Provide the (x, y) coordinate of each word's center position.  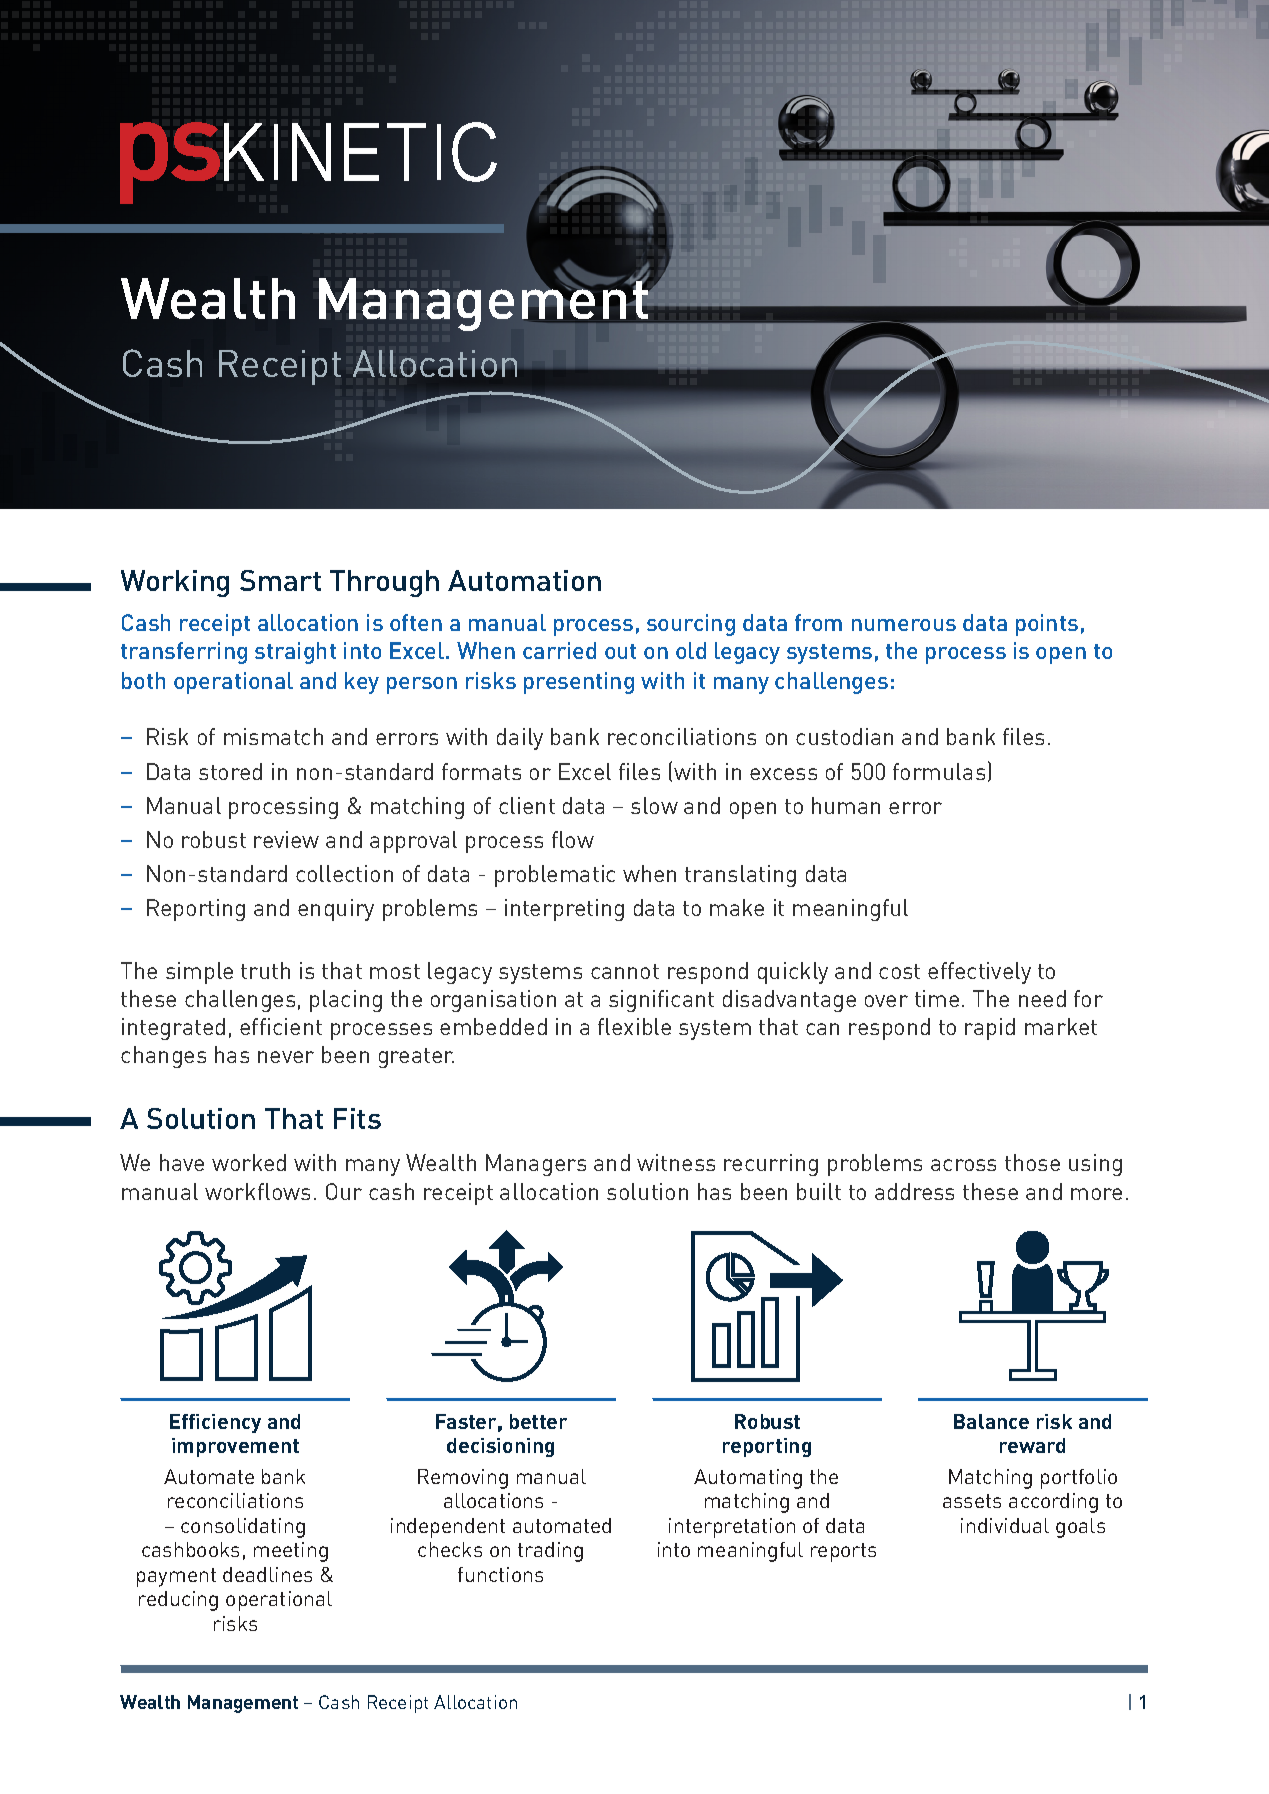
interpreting (564, 910)
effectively (979, 973)
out (620, 651)
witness (676, 1162)
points (1047, 625)
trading (550, 1552)
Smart (280, 580)
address (914, 1191)
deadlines (267, 1574)
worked (249, 1162)
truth (265, 970)
